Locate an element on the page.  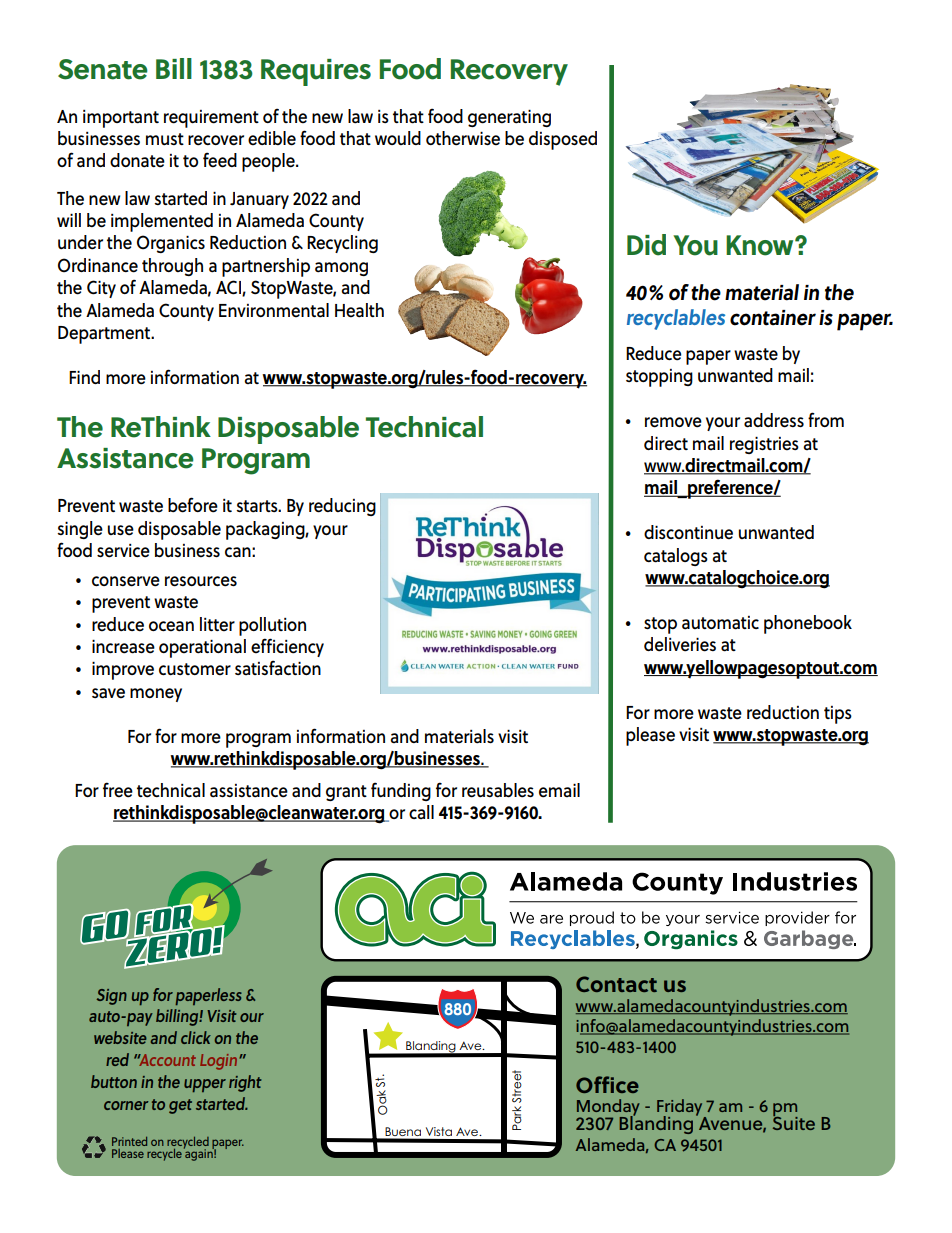
disposed is located at coordinates (563, 140).
